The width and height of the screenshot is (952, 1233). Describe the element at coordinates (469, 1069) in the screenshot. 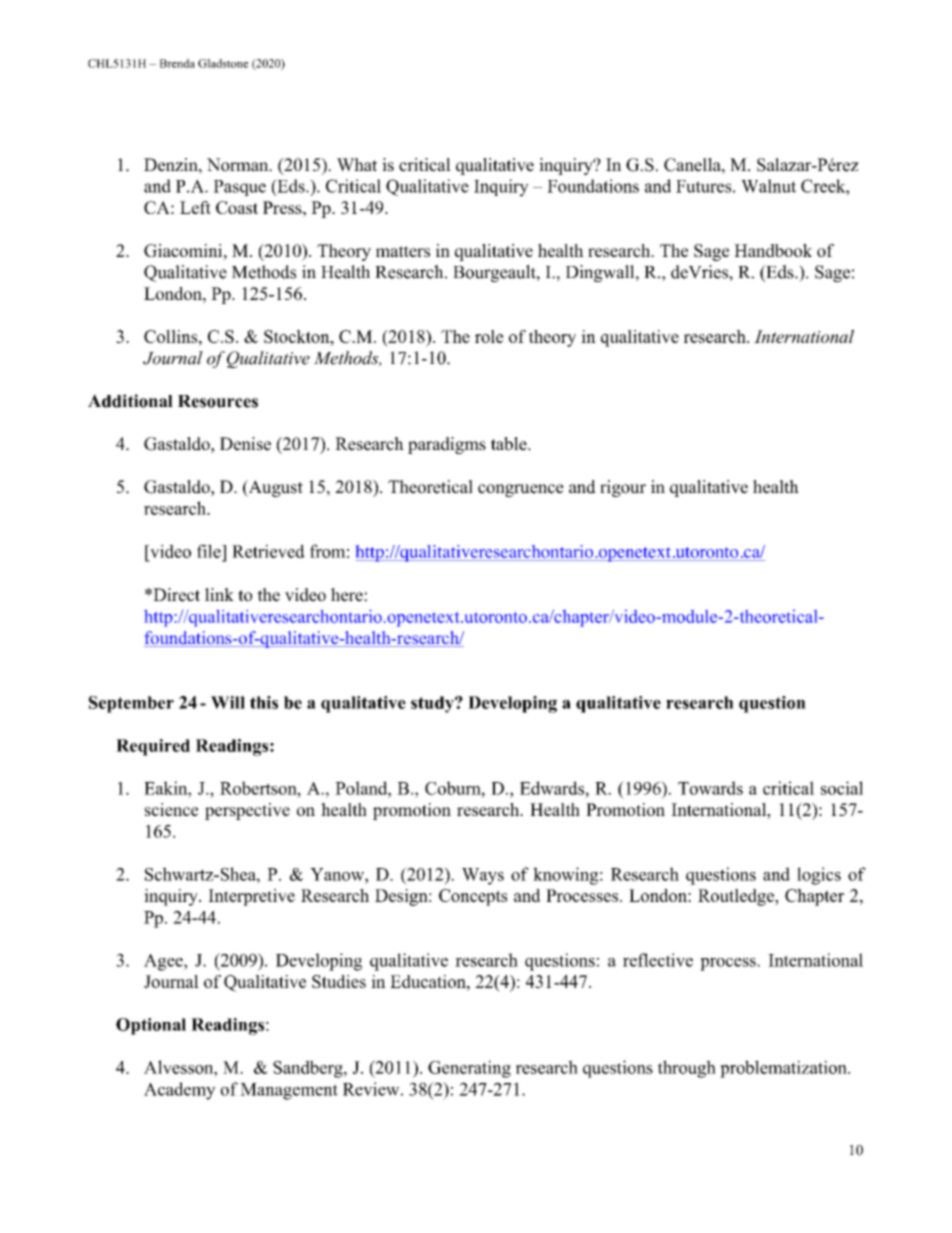

I see `Generating` at that location.
